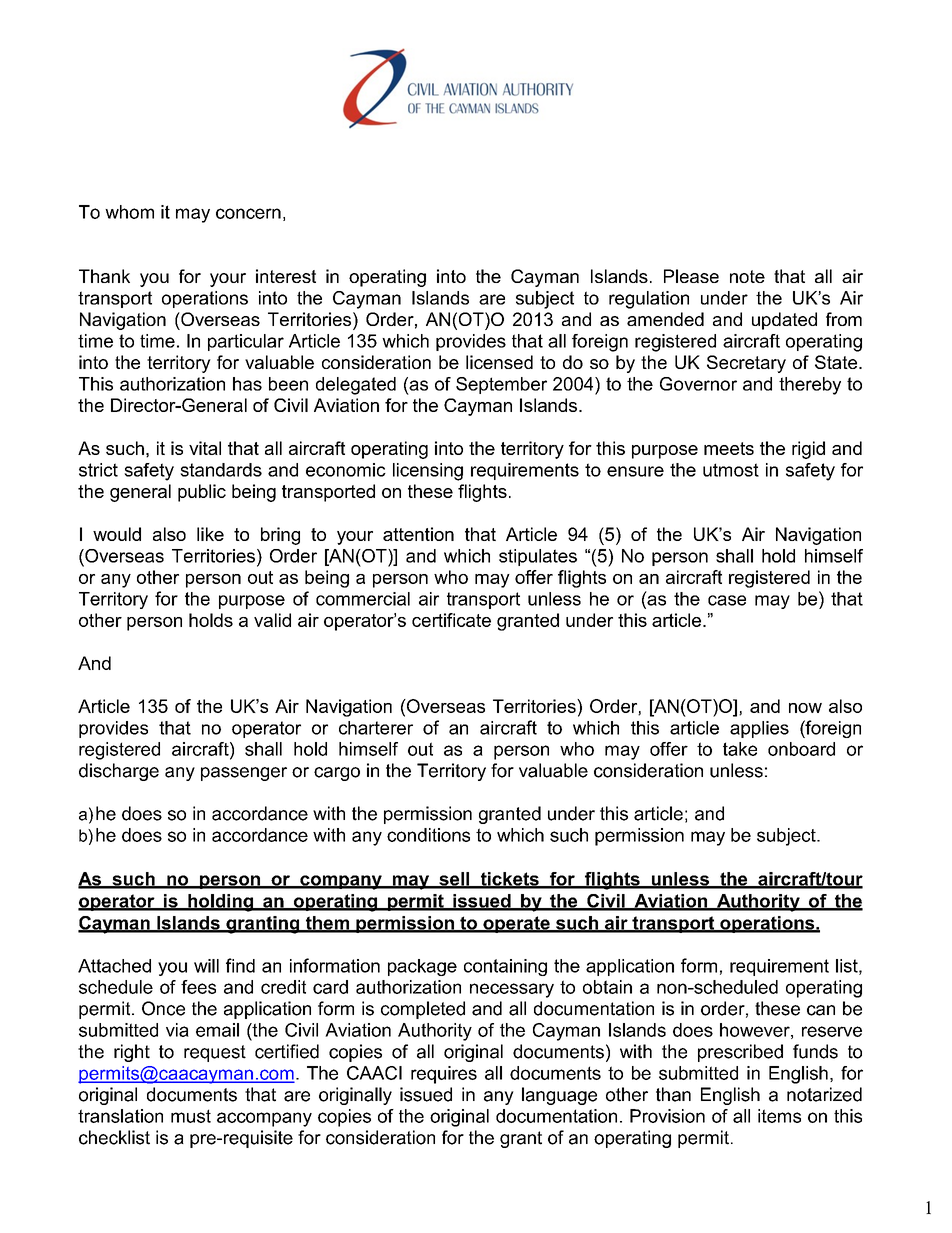 The width and height of the image is (952, 1233). I want to click on valid, so click(272, 620).
